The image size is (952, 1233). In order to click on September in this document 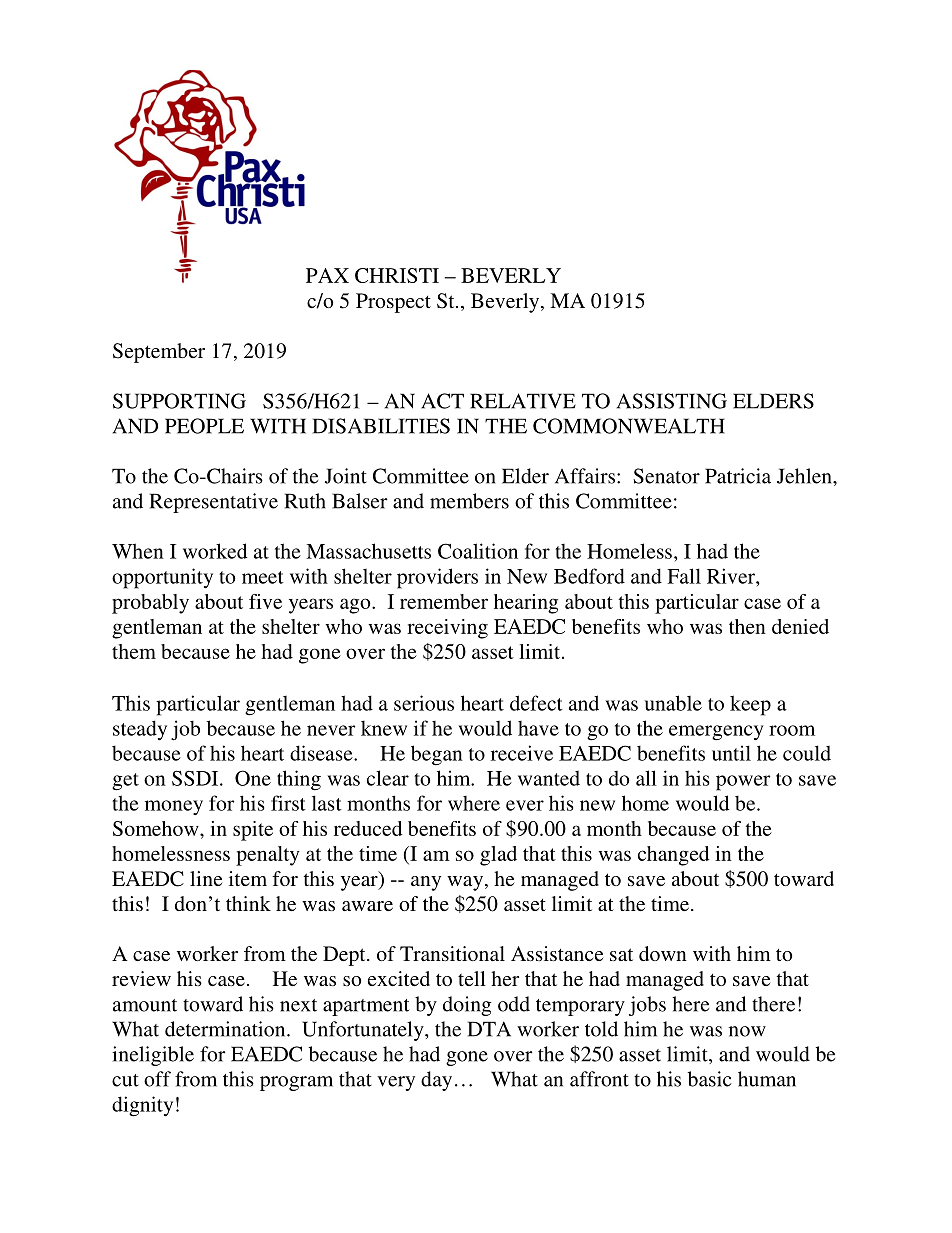, I will do `click(159, 353)`.
